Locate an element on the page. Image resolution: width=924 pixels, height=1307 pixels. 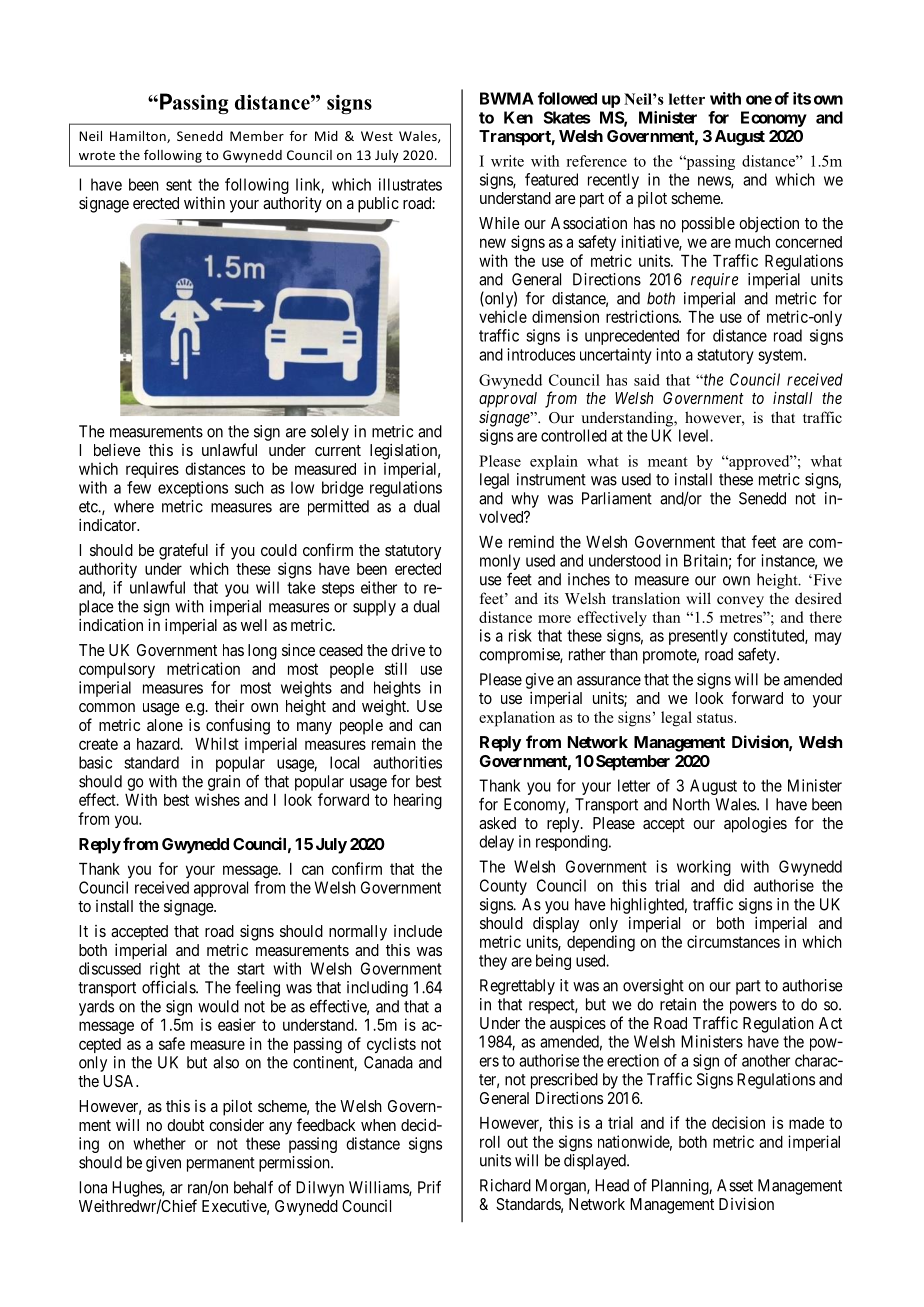
Ken is located at coordinates (518, 117).
